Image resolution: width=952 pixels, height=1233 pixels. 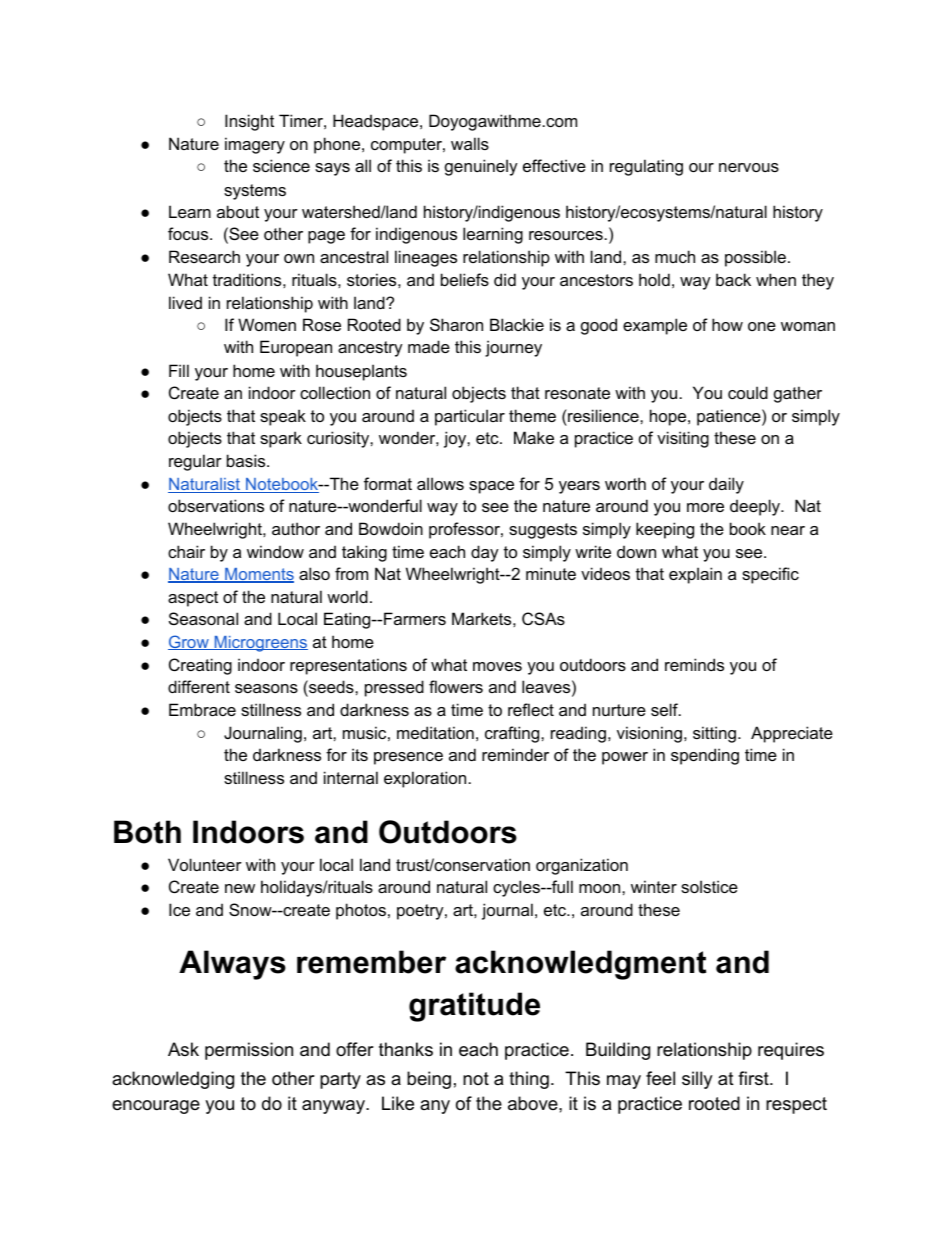 I want to click on imagery, so click(x=255, y=145).
